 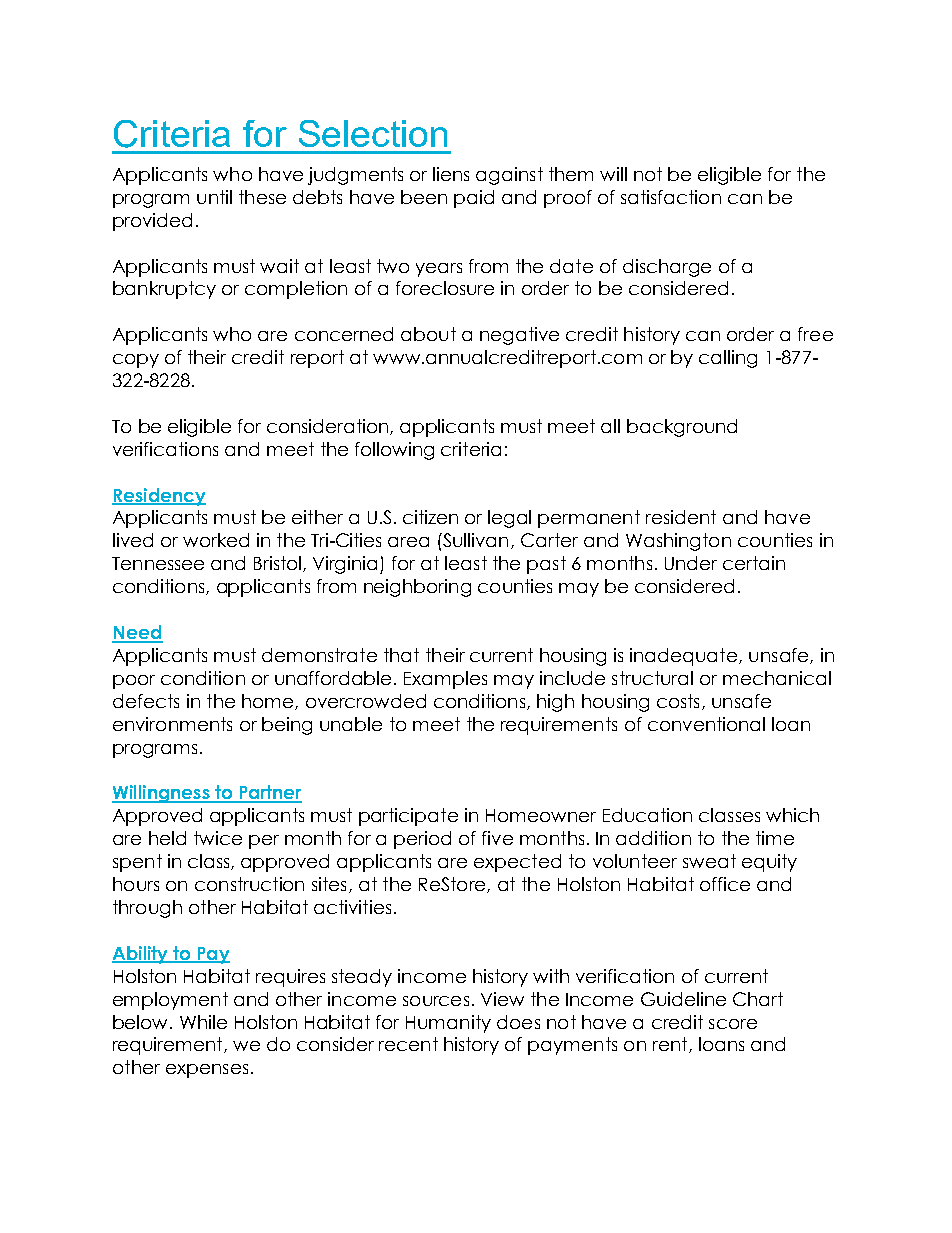 I want to click on Humanity, so click(x=448, y=1024).
